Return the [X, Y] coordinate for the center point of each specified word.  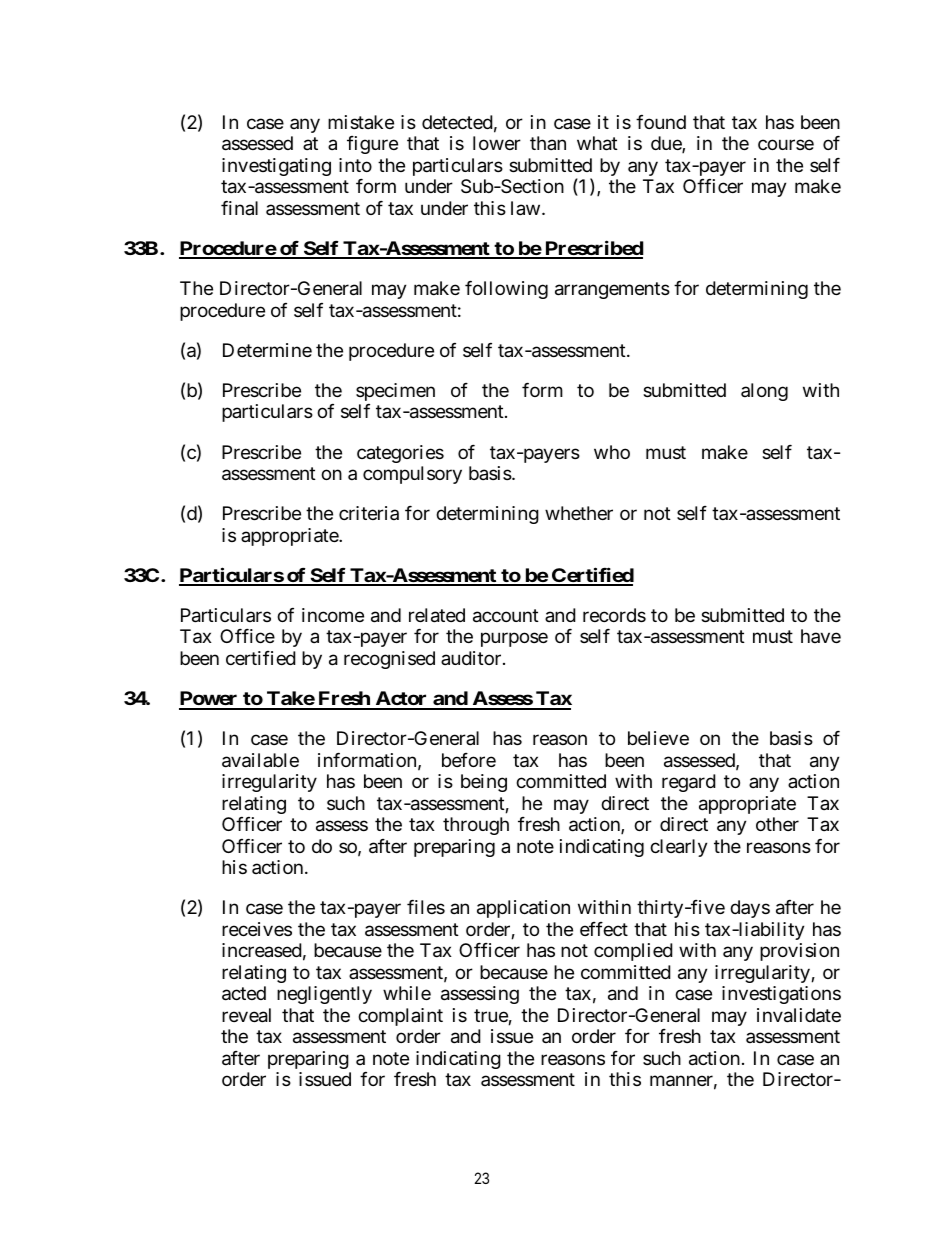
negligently [324, 995]
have [821, 636]
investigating [276, 167]
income [333, 615]
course [786, 145]
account [506, 616]
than [548, 143]
